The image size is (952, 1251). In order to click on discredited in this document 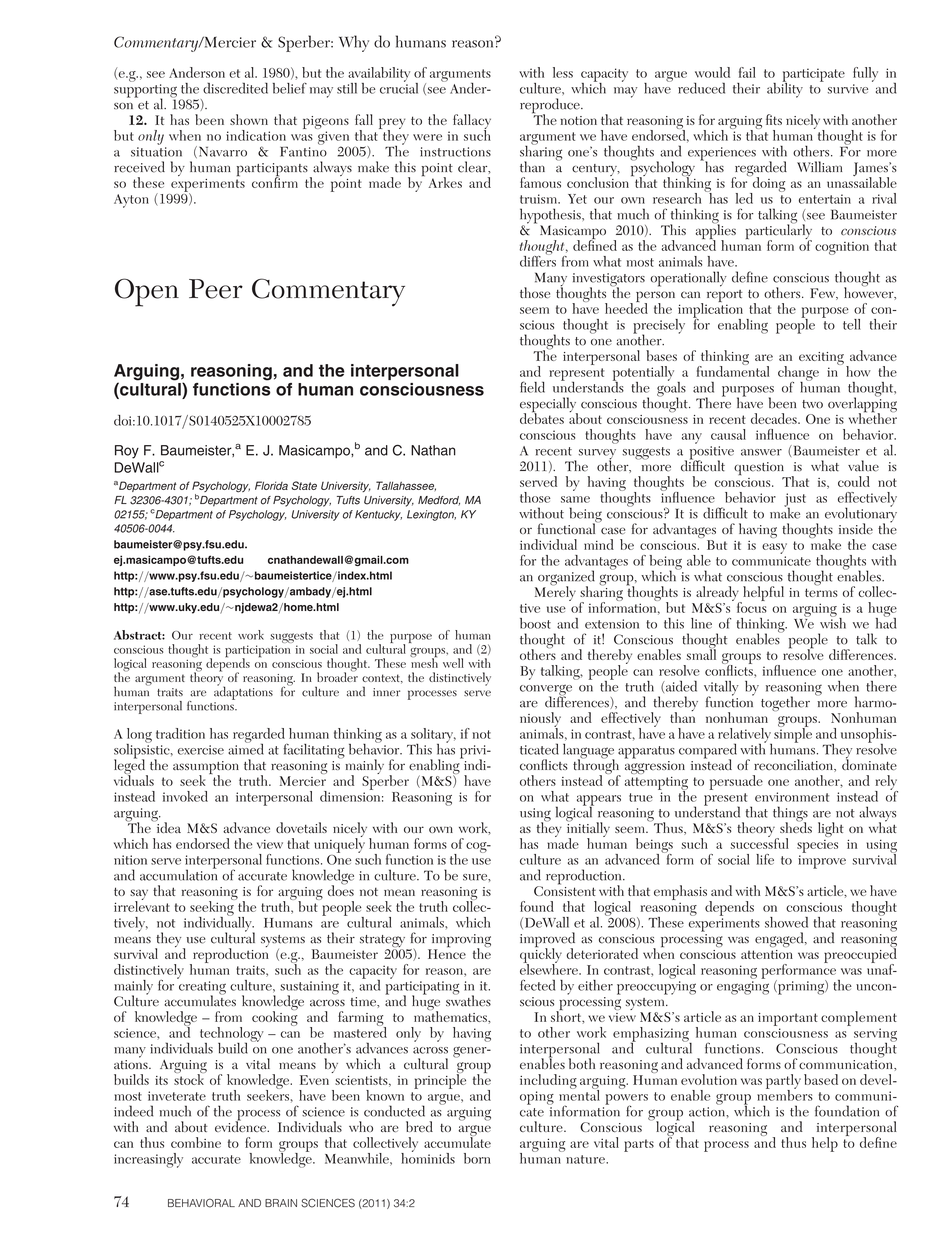, I will do `click(235, 88)`.
